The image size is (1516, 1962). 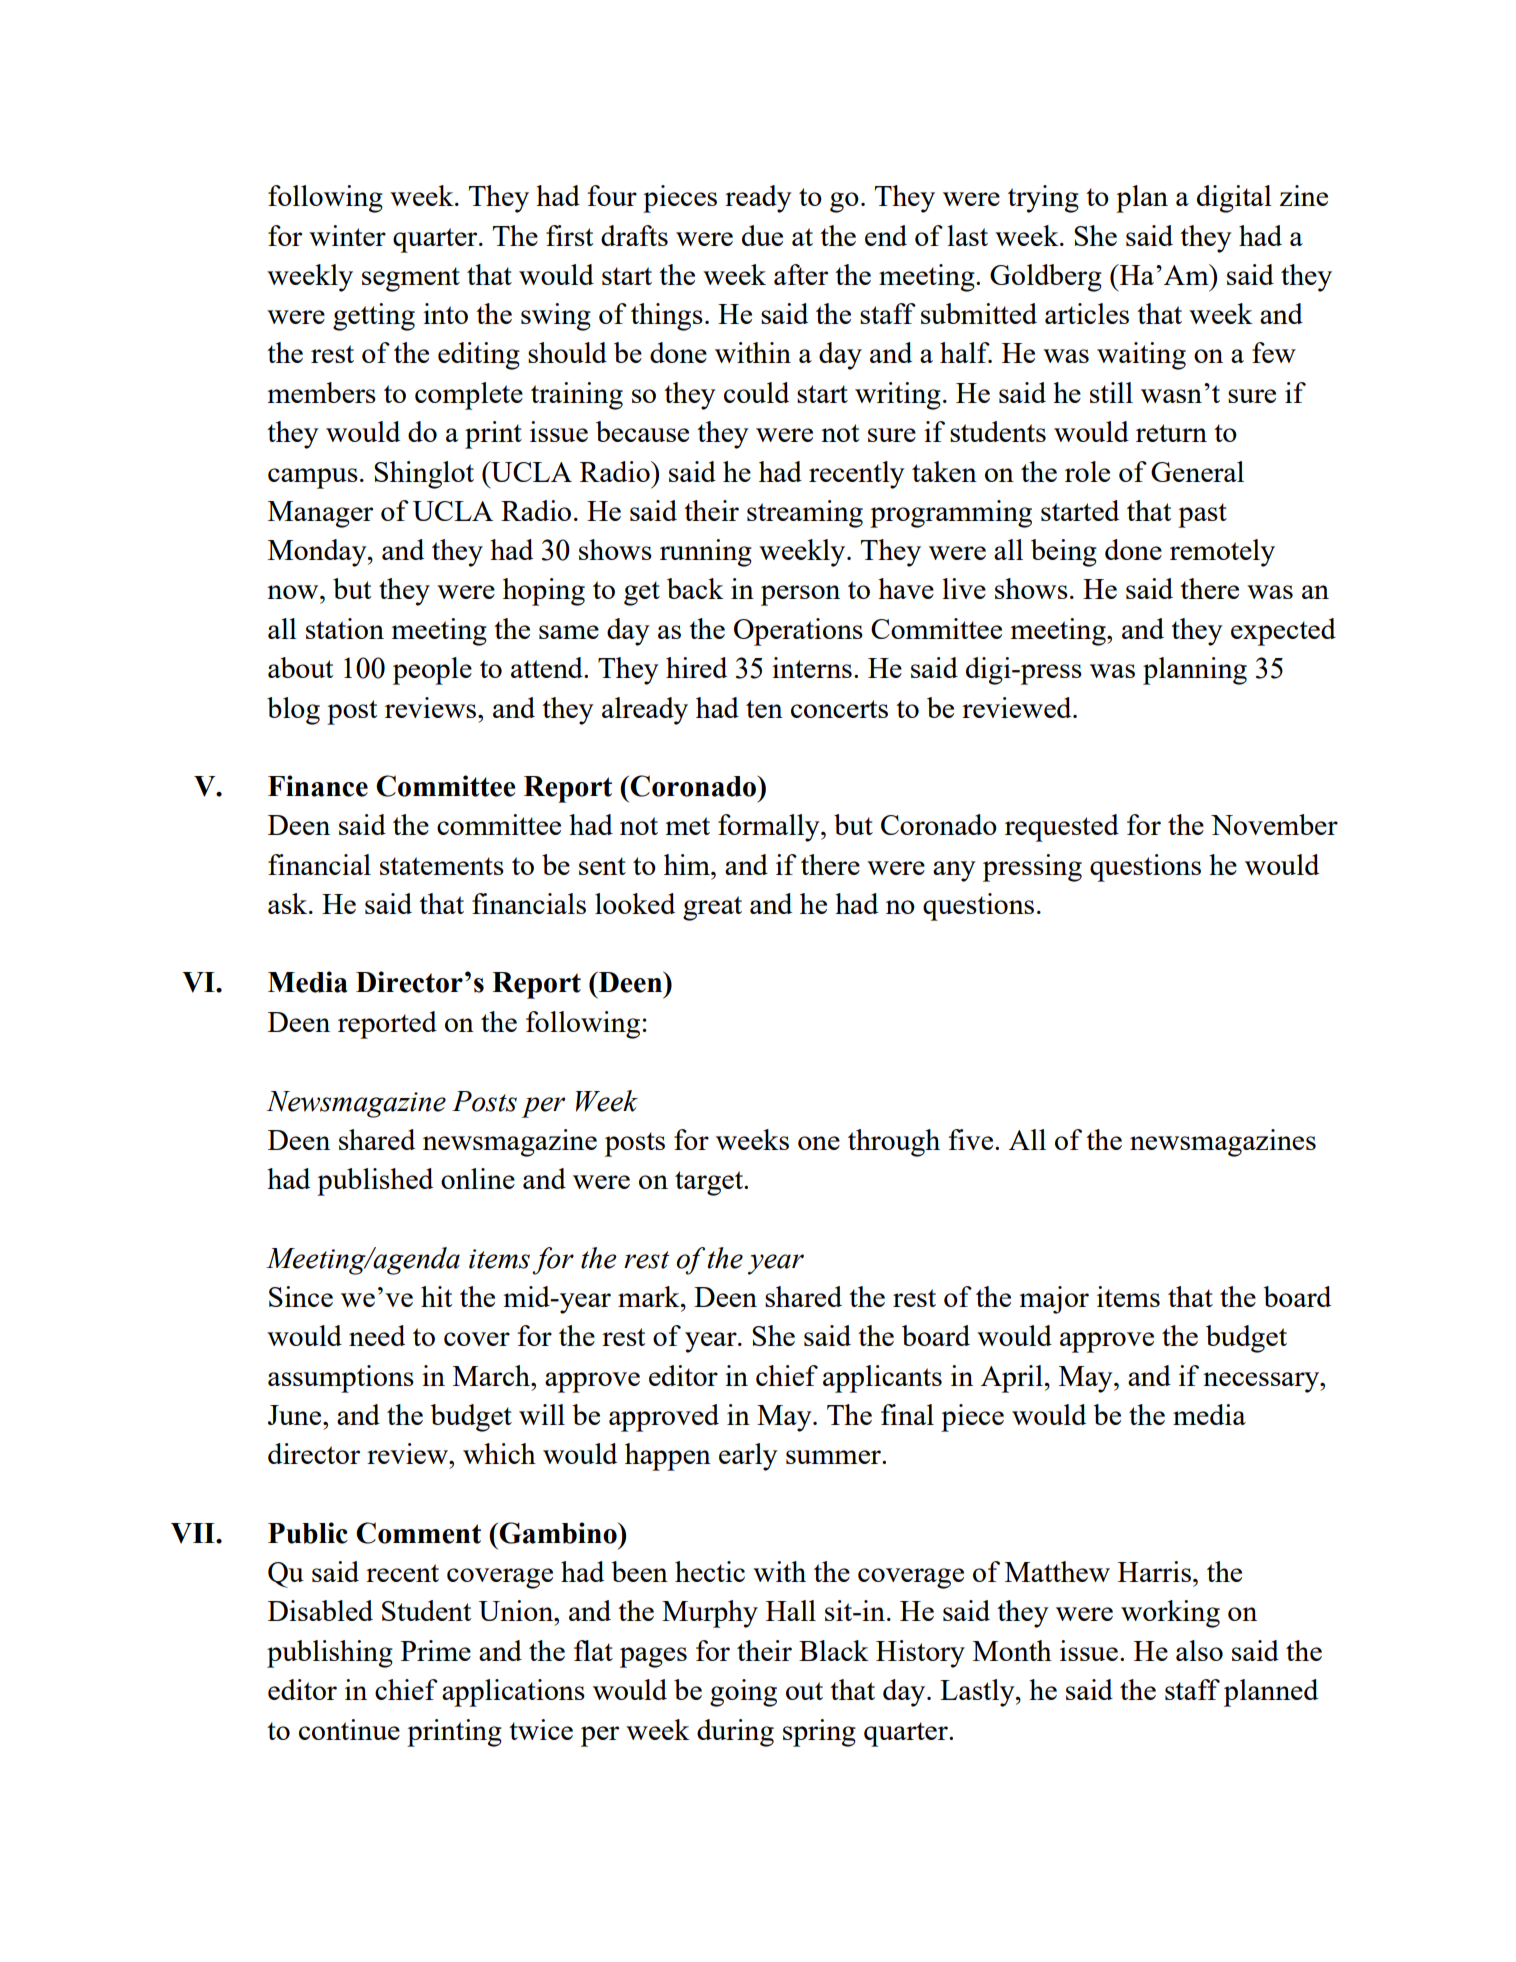 What do you see at coordinates (1054, 1300) in the image?
I see `major` at bounding box center [1054, 1300].
